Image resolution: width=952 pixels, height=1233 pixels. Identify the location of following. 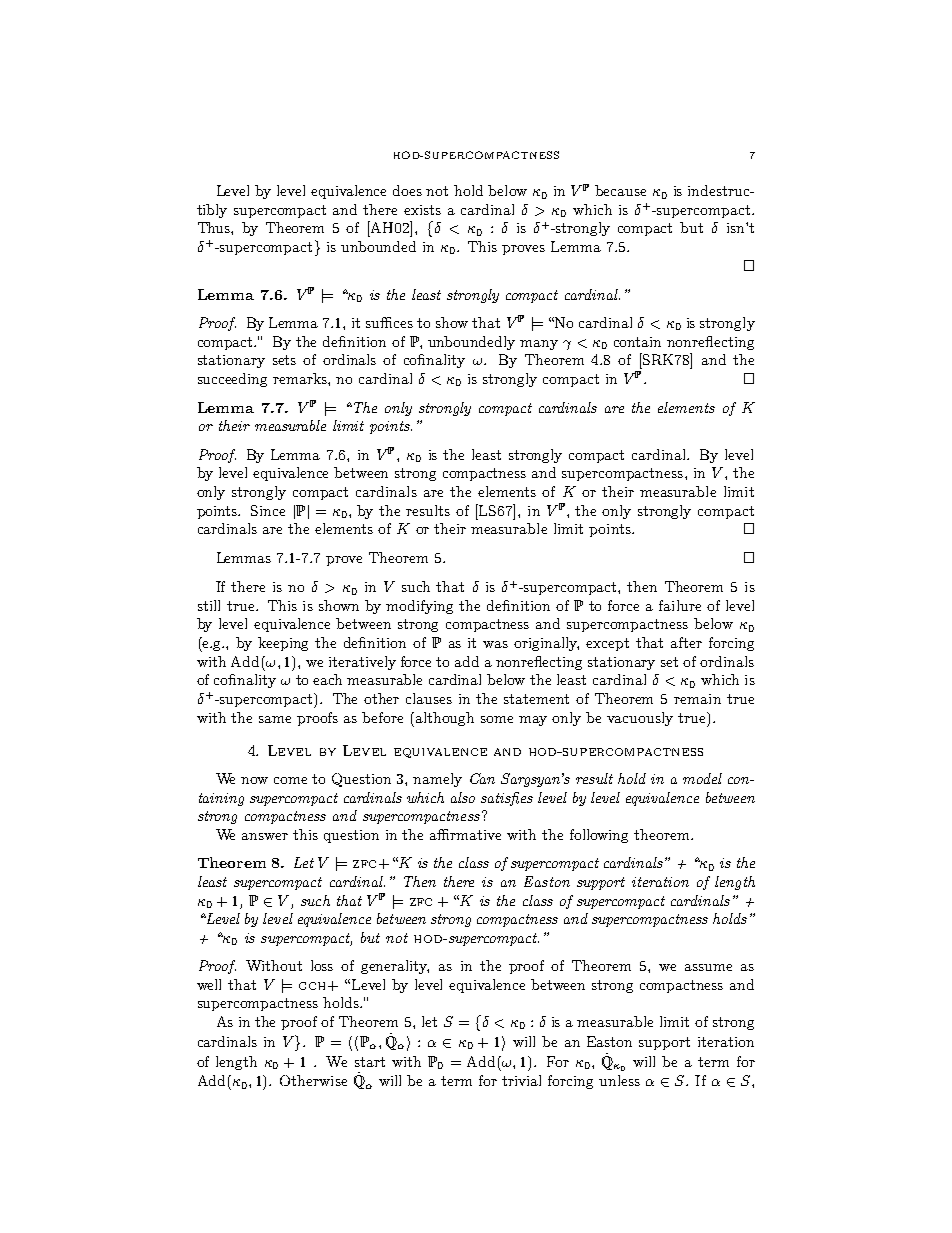
(599, 836).
